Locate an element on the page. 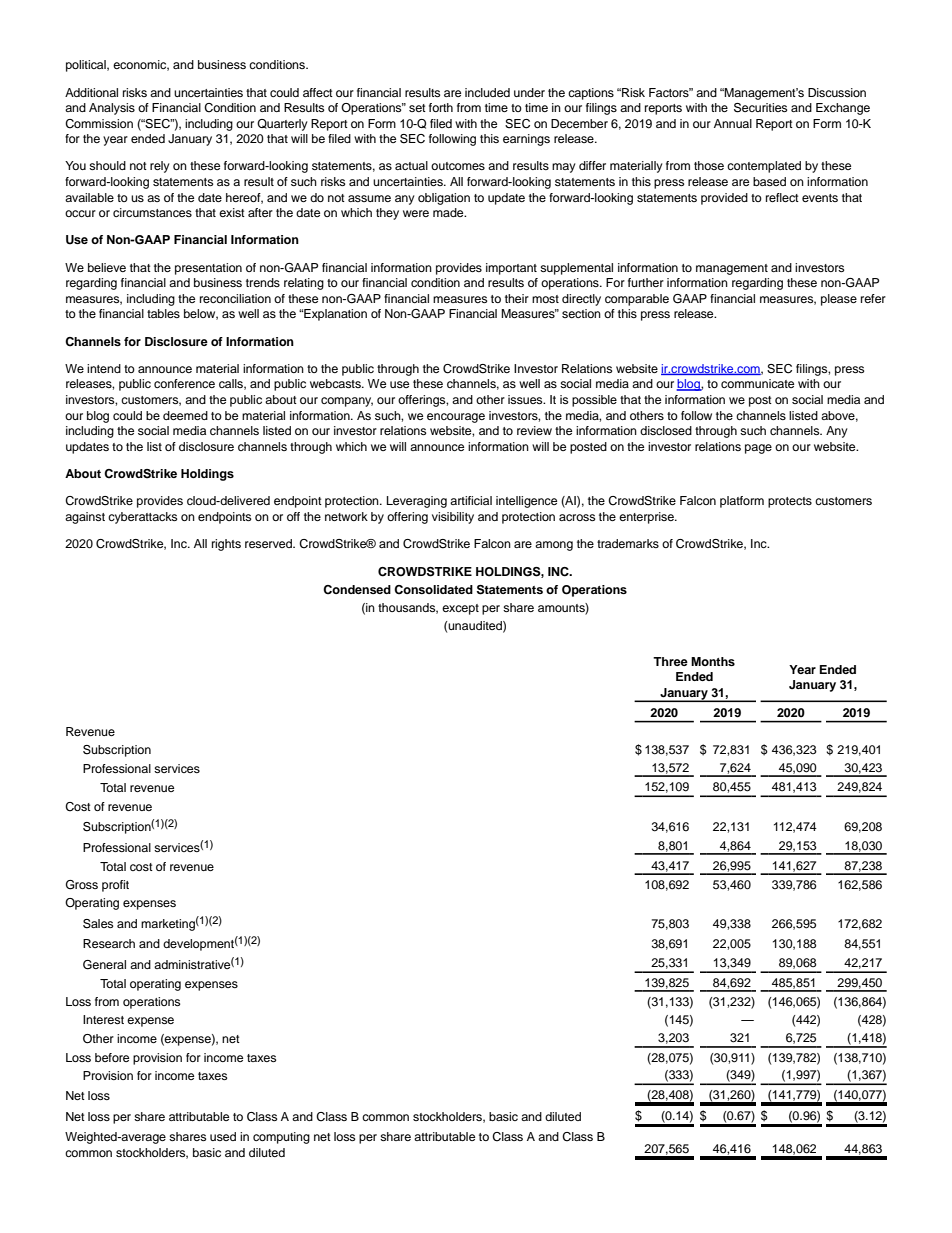 Image resolution: width=952 pixels, height=1233 pixels. Research is located at coordinates (109, 943).
